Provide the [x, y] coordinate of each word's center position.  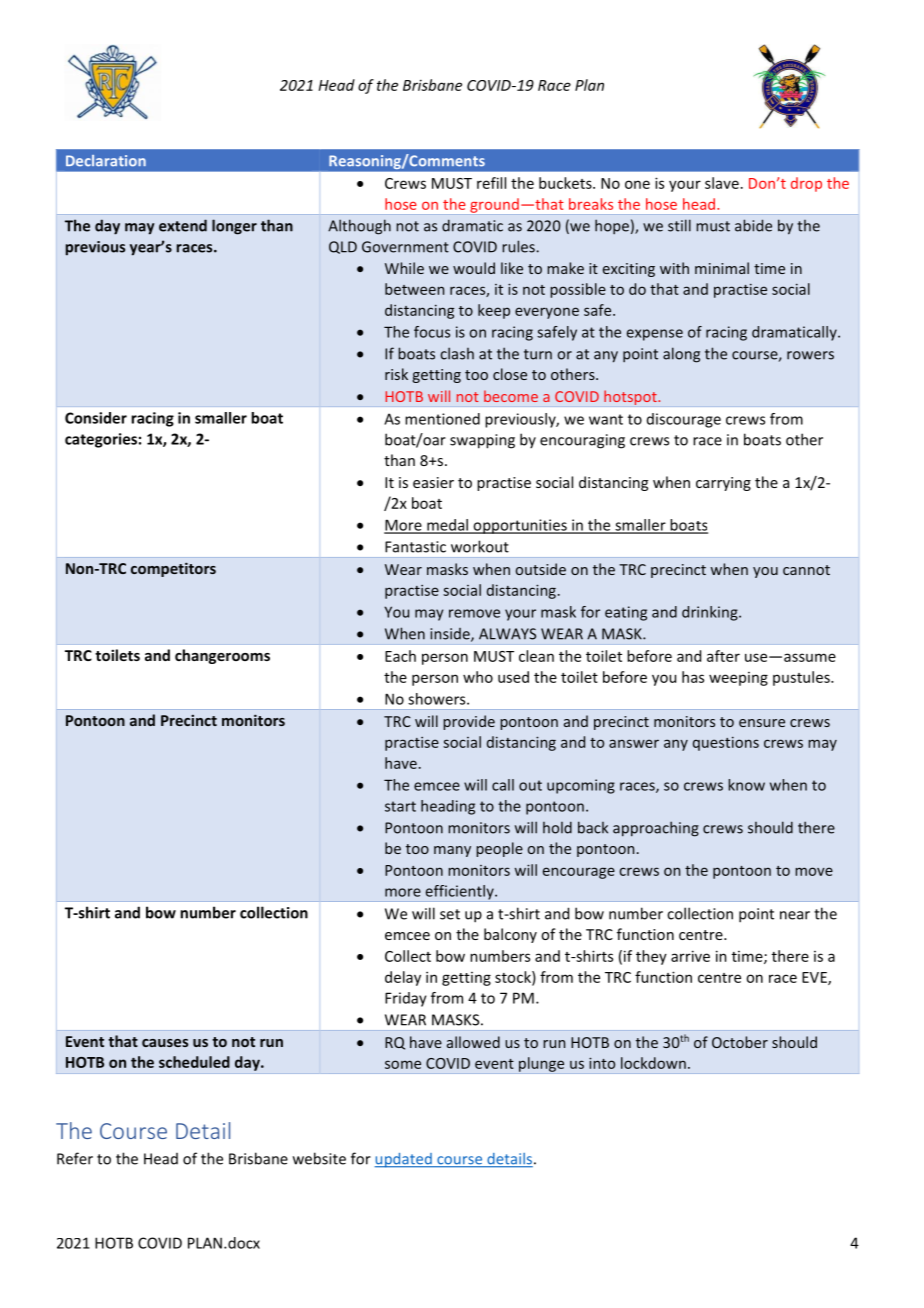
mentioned [442, 419]
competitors [173, 569]
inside [451, 635]
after [723, 656]
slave [722, 183]
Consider [96, 418]
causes [165, 1043]
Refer [75, 1158]
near [795, 915]
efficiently [460, 892]
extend [183, 225]
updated [404, 1160]
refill [491, 183]
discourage [684, 420]
